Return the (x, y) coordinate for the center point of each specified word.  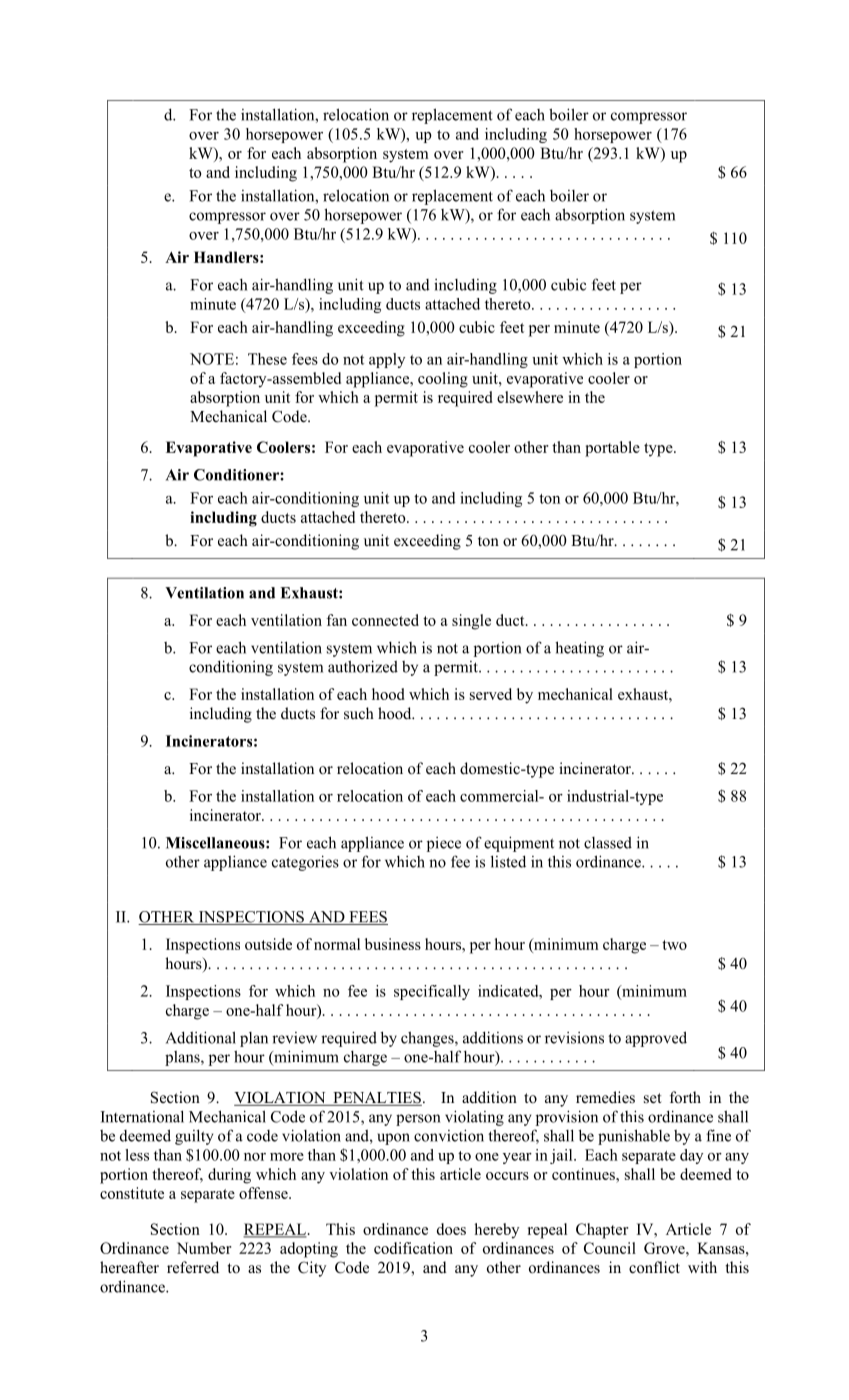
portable (612, 449)
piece (444, 844)
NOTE (212, 359)
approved (656, 1039)
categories (305, 863)
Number (204, 1248)
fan (336, 620)
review (294, 1038)
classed (608, 842)
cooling (443, 380)
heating (579, 649)
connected (385, 620)
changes (428, 1039)
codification (413, 1248)
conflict (654, 1267)
